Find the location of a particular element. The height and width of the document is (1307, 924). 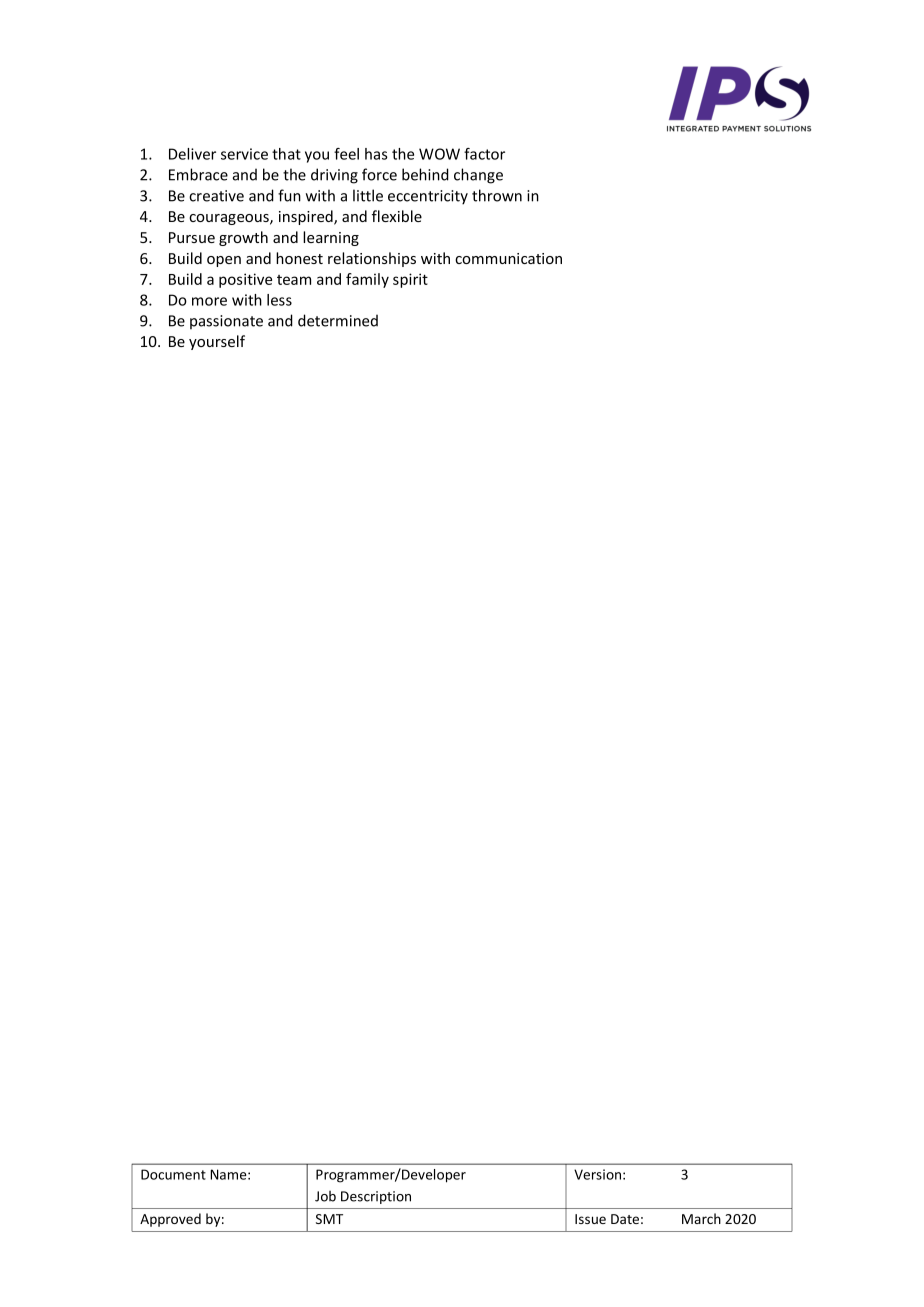

determined is located at coordinates (338, 320).
